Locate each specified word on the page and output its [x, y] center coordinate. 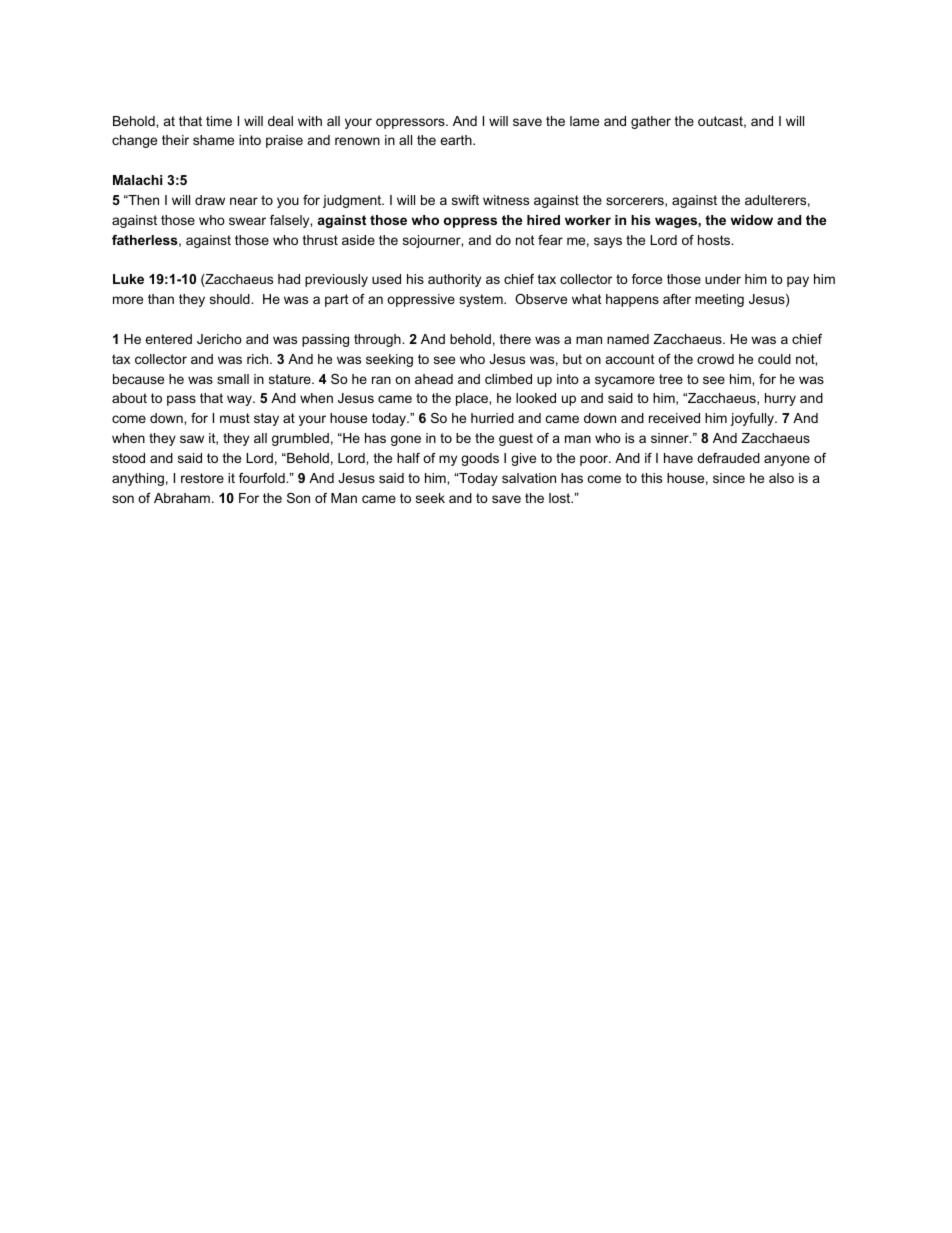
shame [213, 140]
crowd [715, 359]
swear [247, 221]
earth [457, 140]
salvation [529, 478]
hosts [715, 240]
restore [202, 478]
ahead [434, 379]
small [233, 379]
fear [550, 240]
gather [651, 122]
